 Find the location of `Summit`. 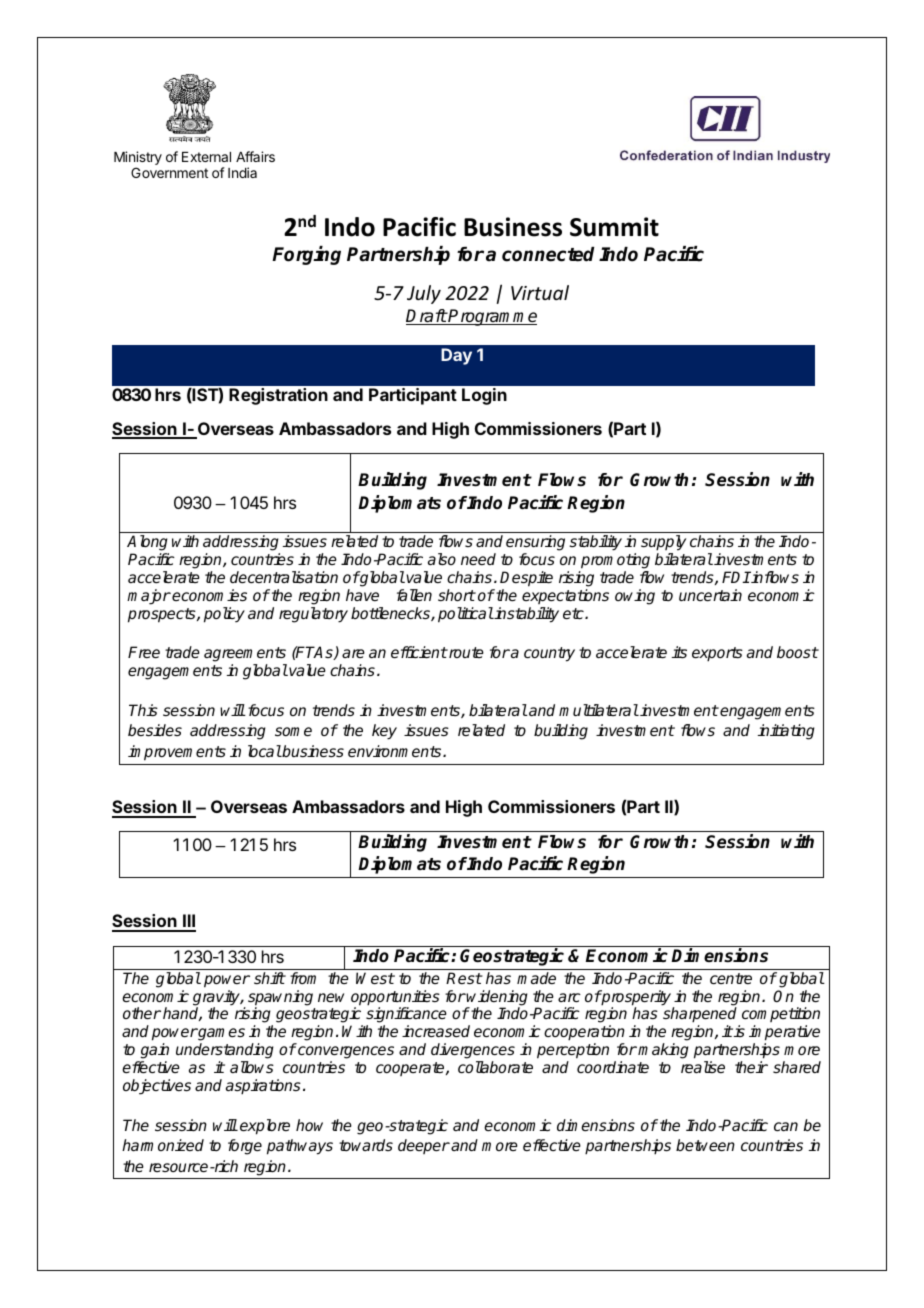

Summit is located at coordinates (614, 227).
